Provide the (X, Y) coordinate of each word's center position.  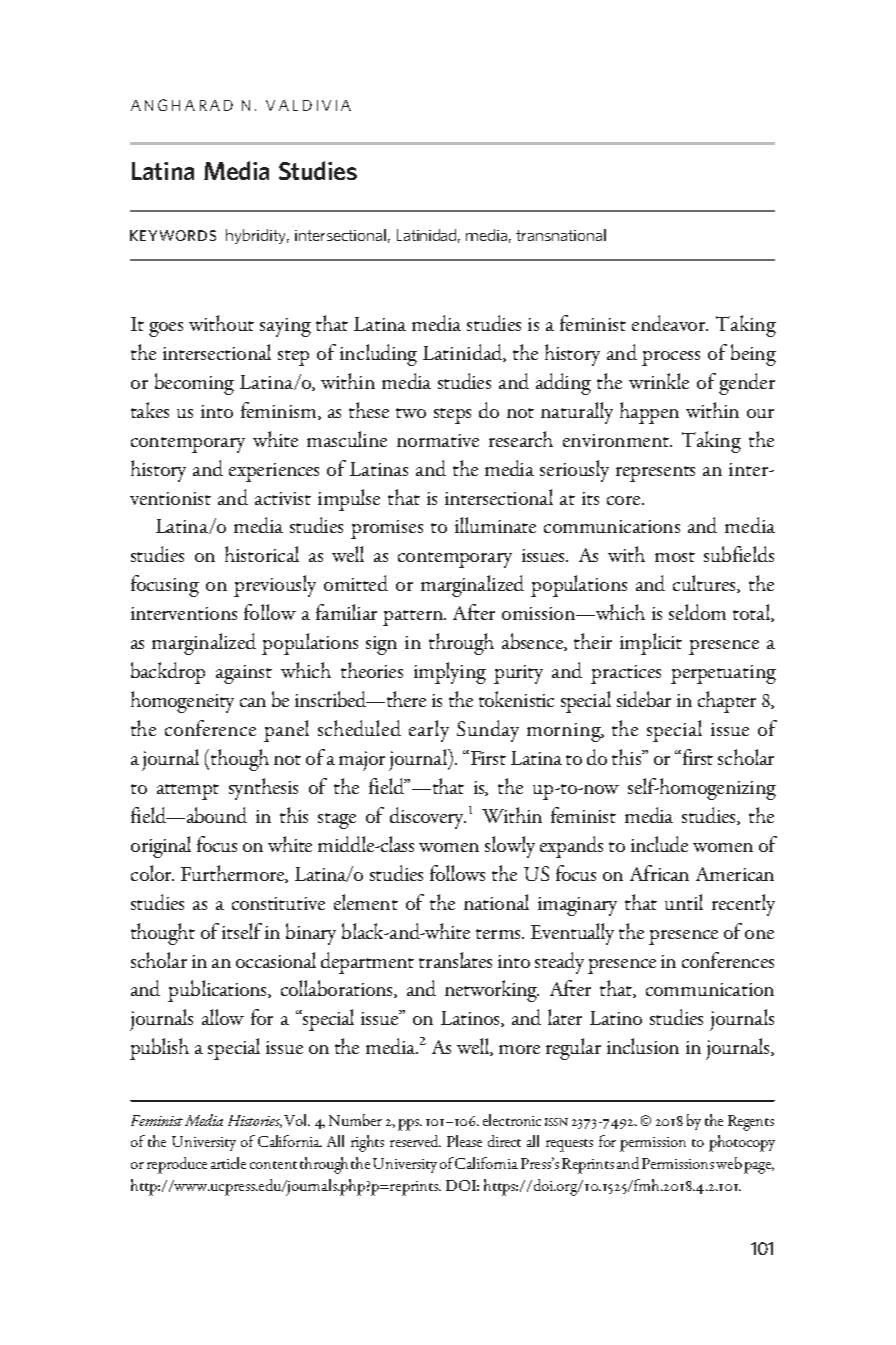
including (378, 355)
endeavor (670, 323)
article (228, 1163)
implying (450, 673)
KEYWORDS (173, 235)
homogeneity (182, 702)
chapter (727, 702)
